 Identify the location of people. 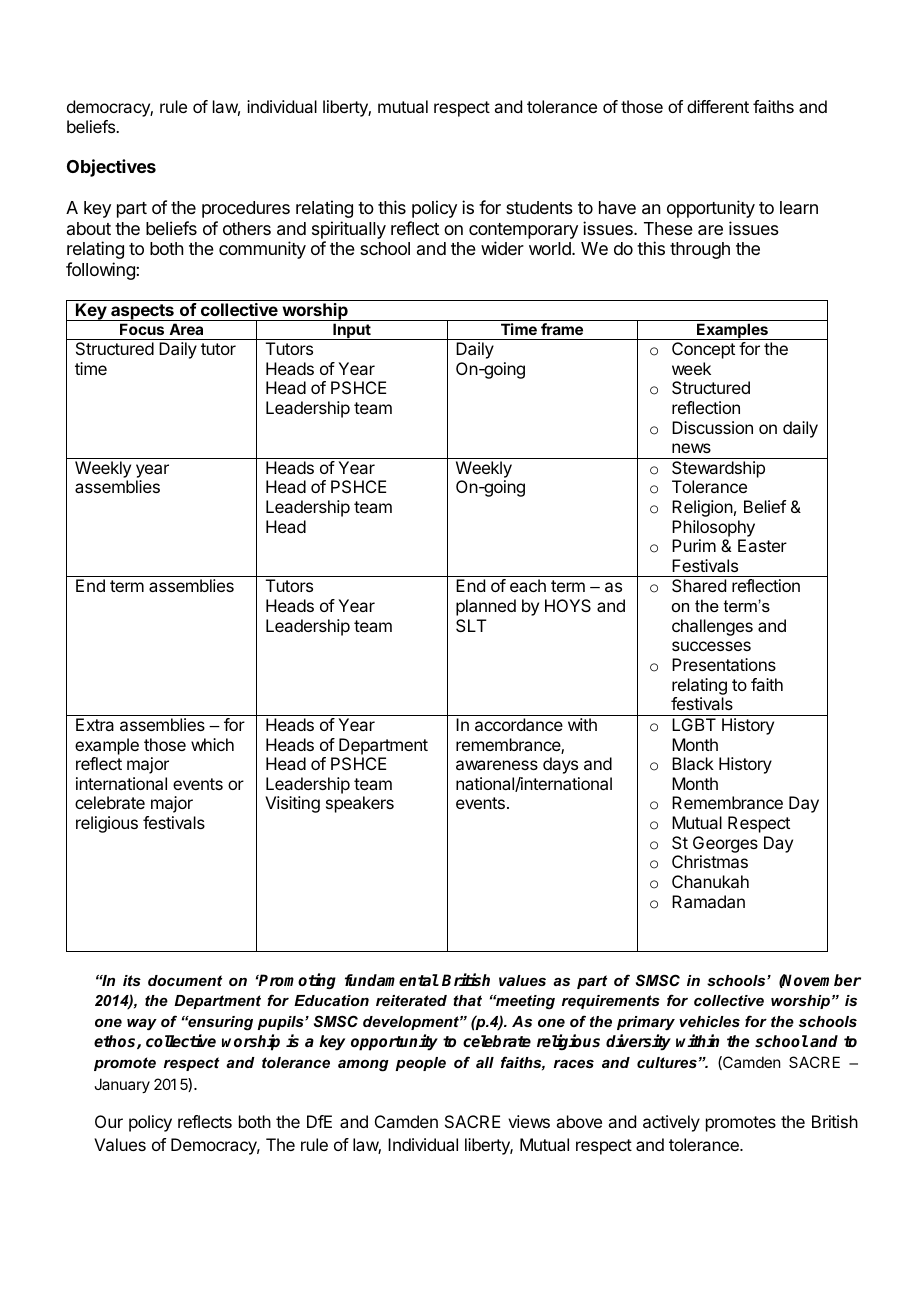
(420, 1064).
